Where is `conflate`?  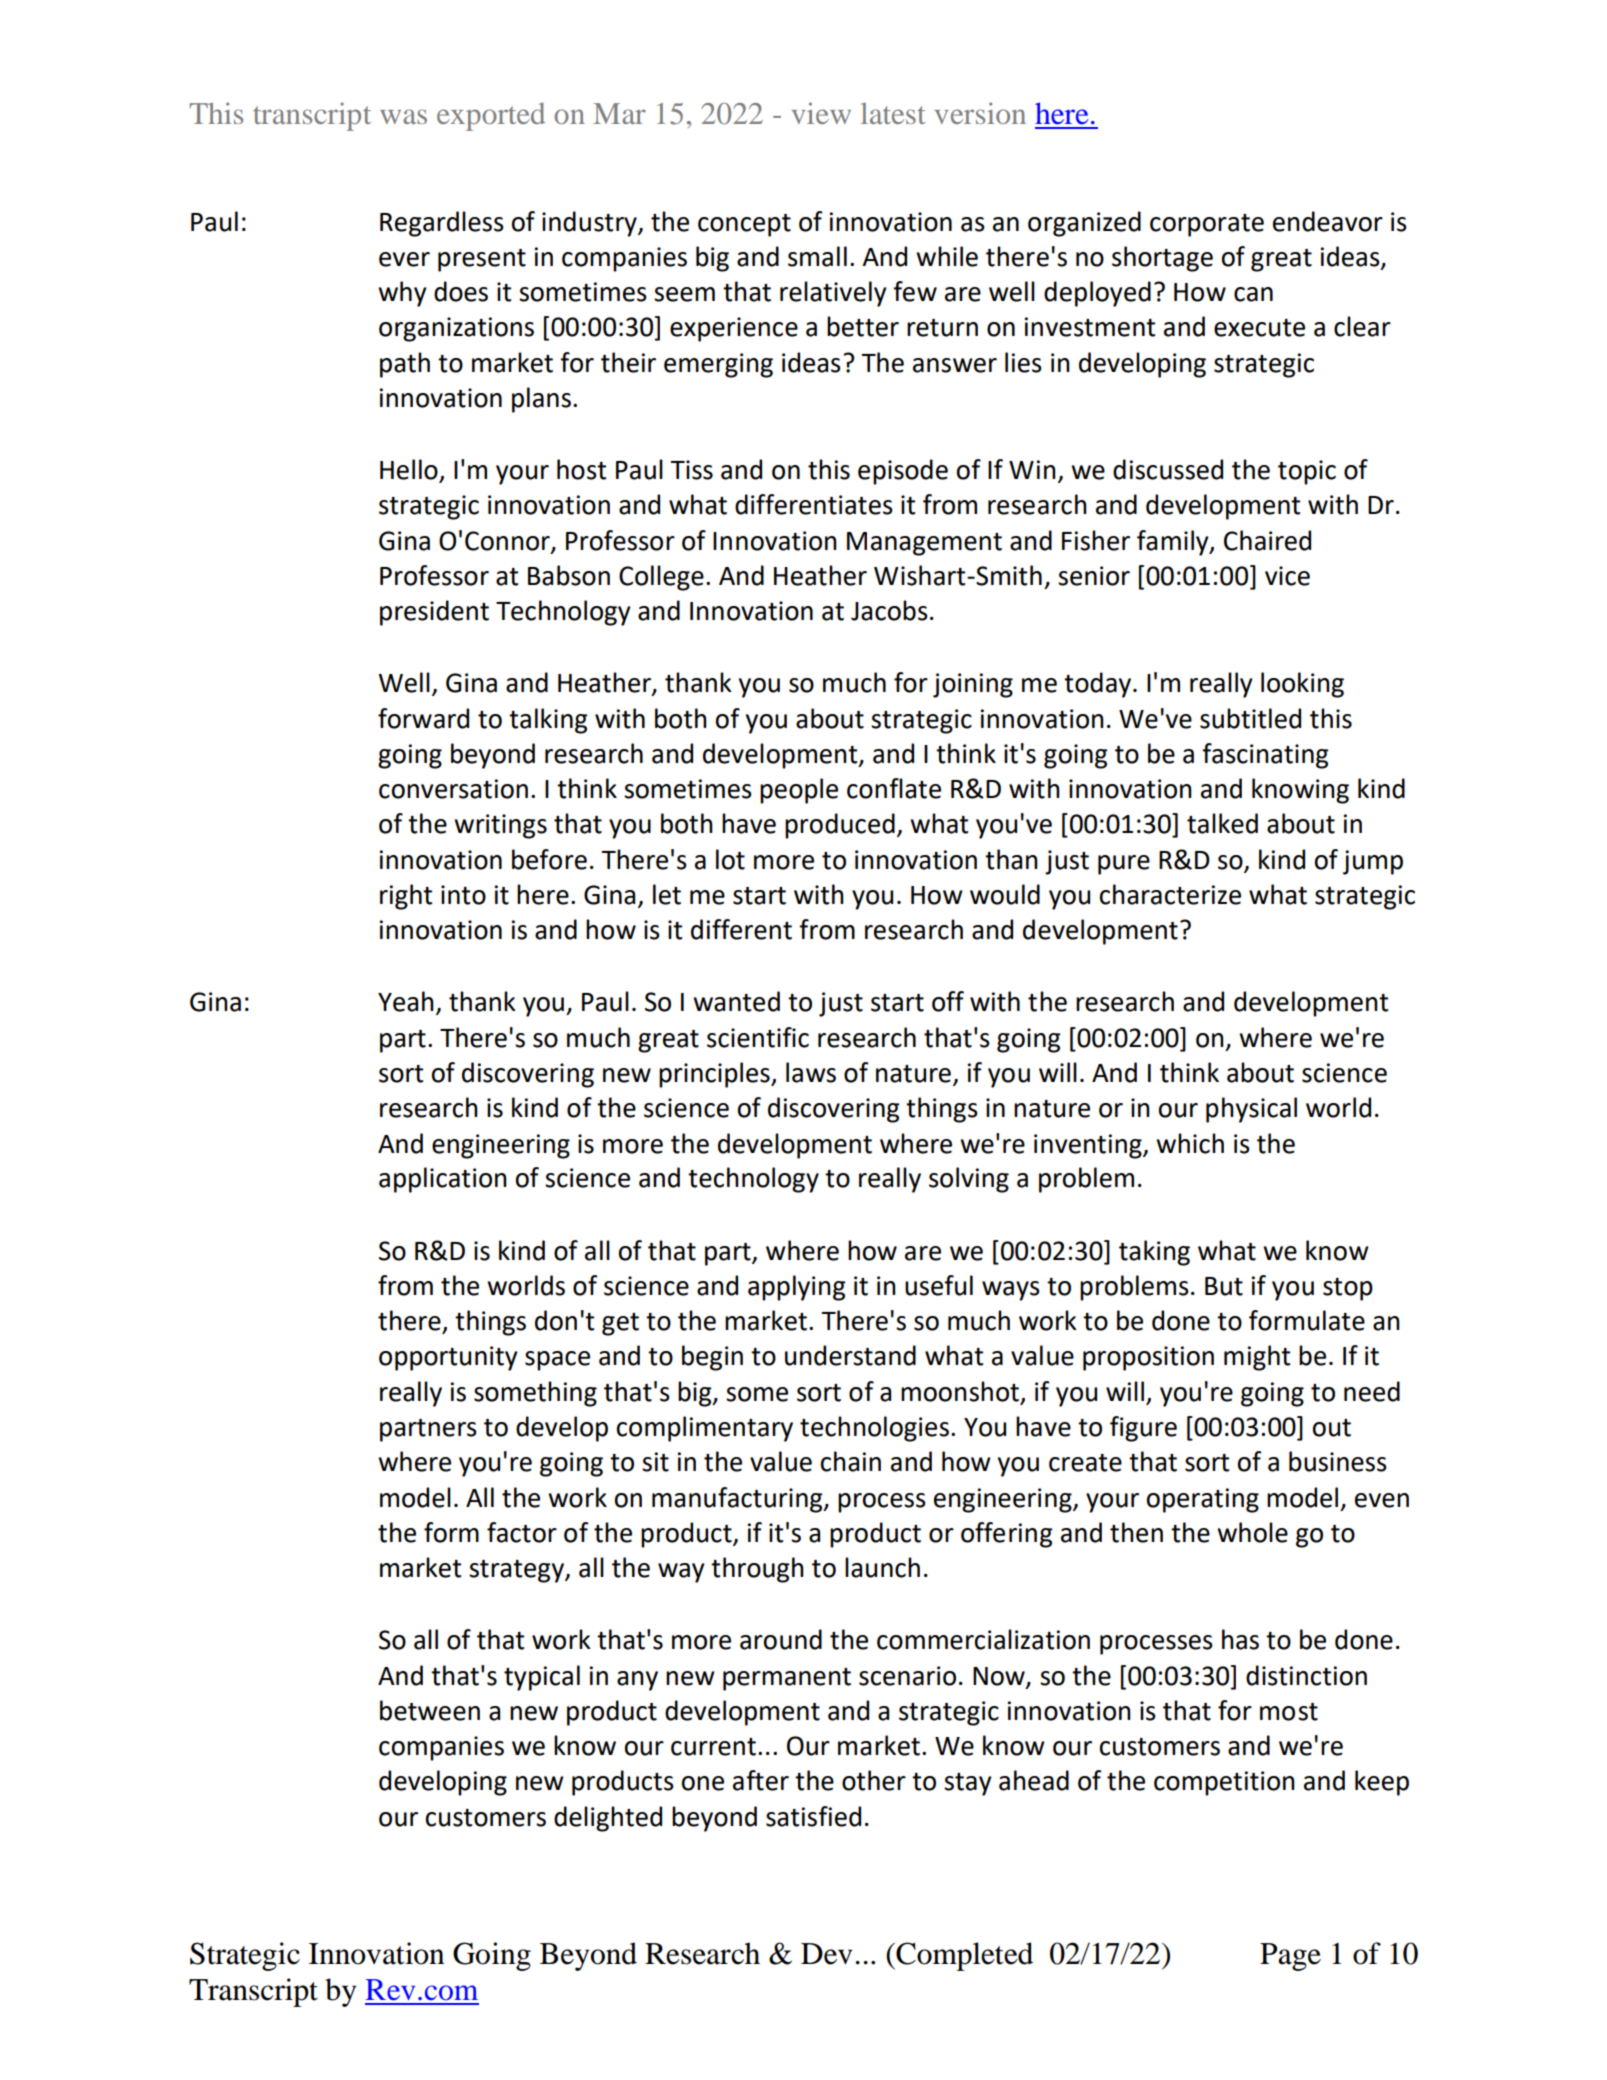 conflate is located at coordinates (894, 788).
